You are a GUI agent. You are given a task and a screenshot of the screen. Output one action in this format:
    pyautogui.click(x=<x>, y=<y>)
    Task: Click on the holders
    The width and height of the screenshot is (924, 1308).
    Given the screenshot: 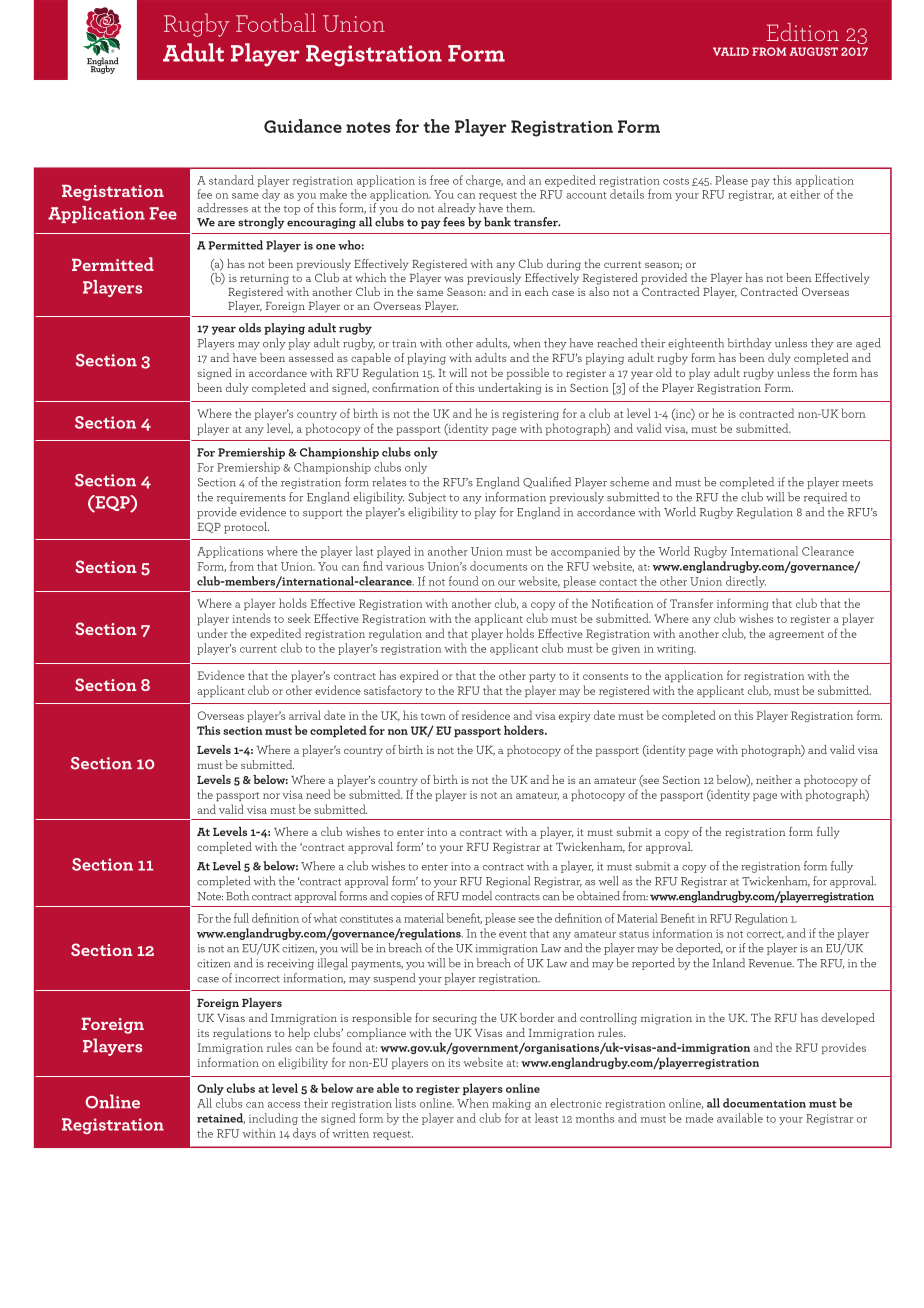 What is the action you would take?
    pyautogui.click(x=525, y=730)
